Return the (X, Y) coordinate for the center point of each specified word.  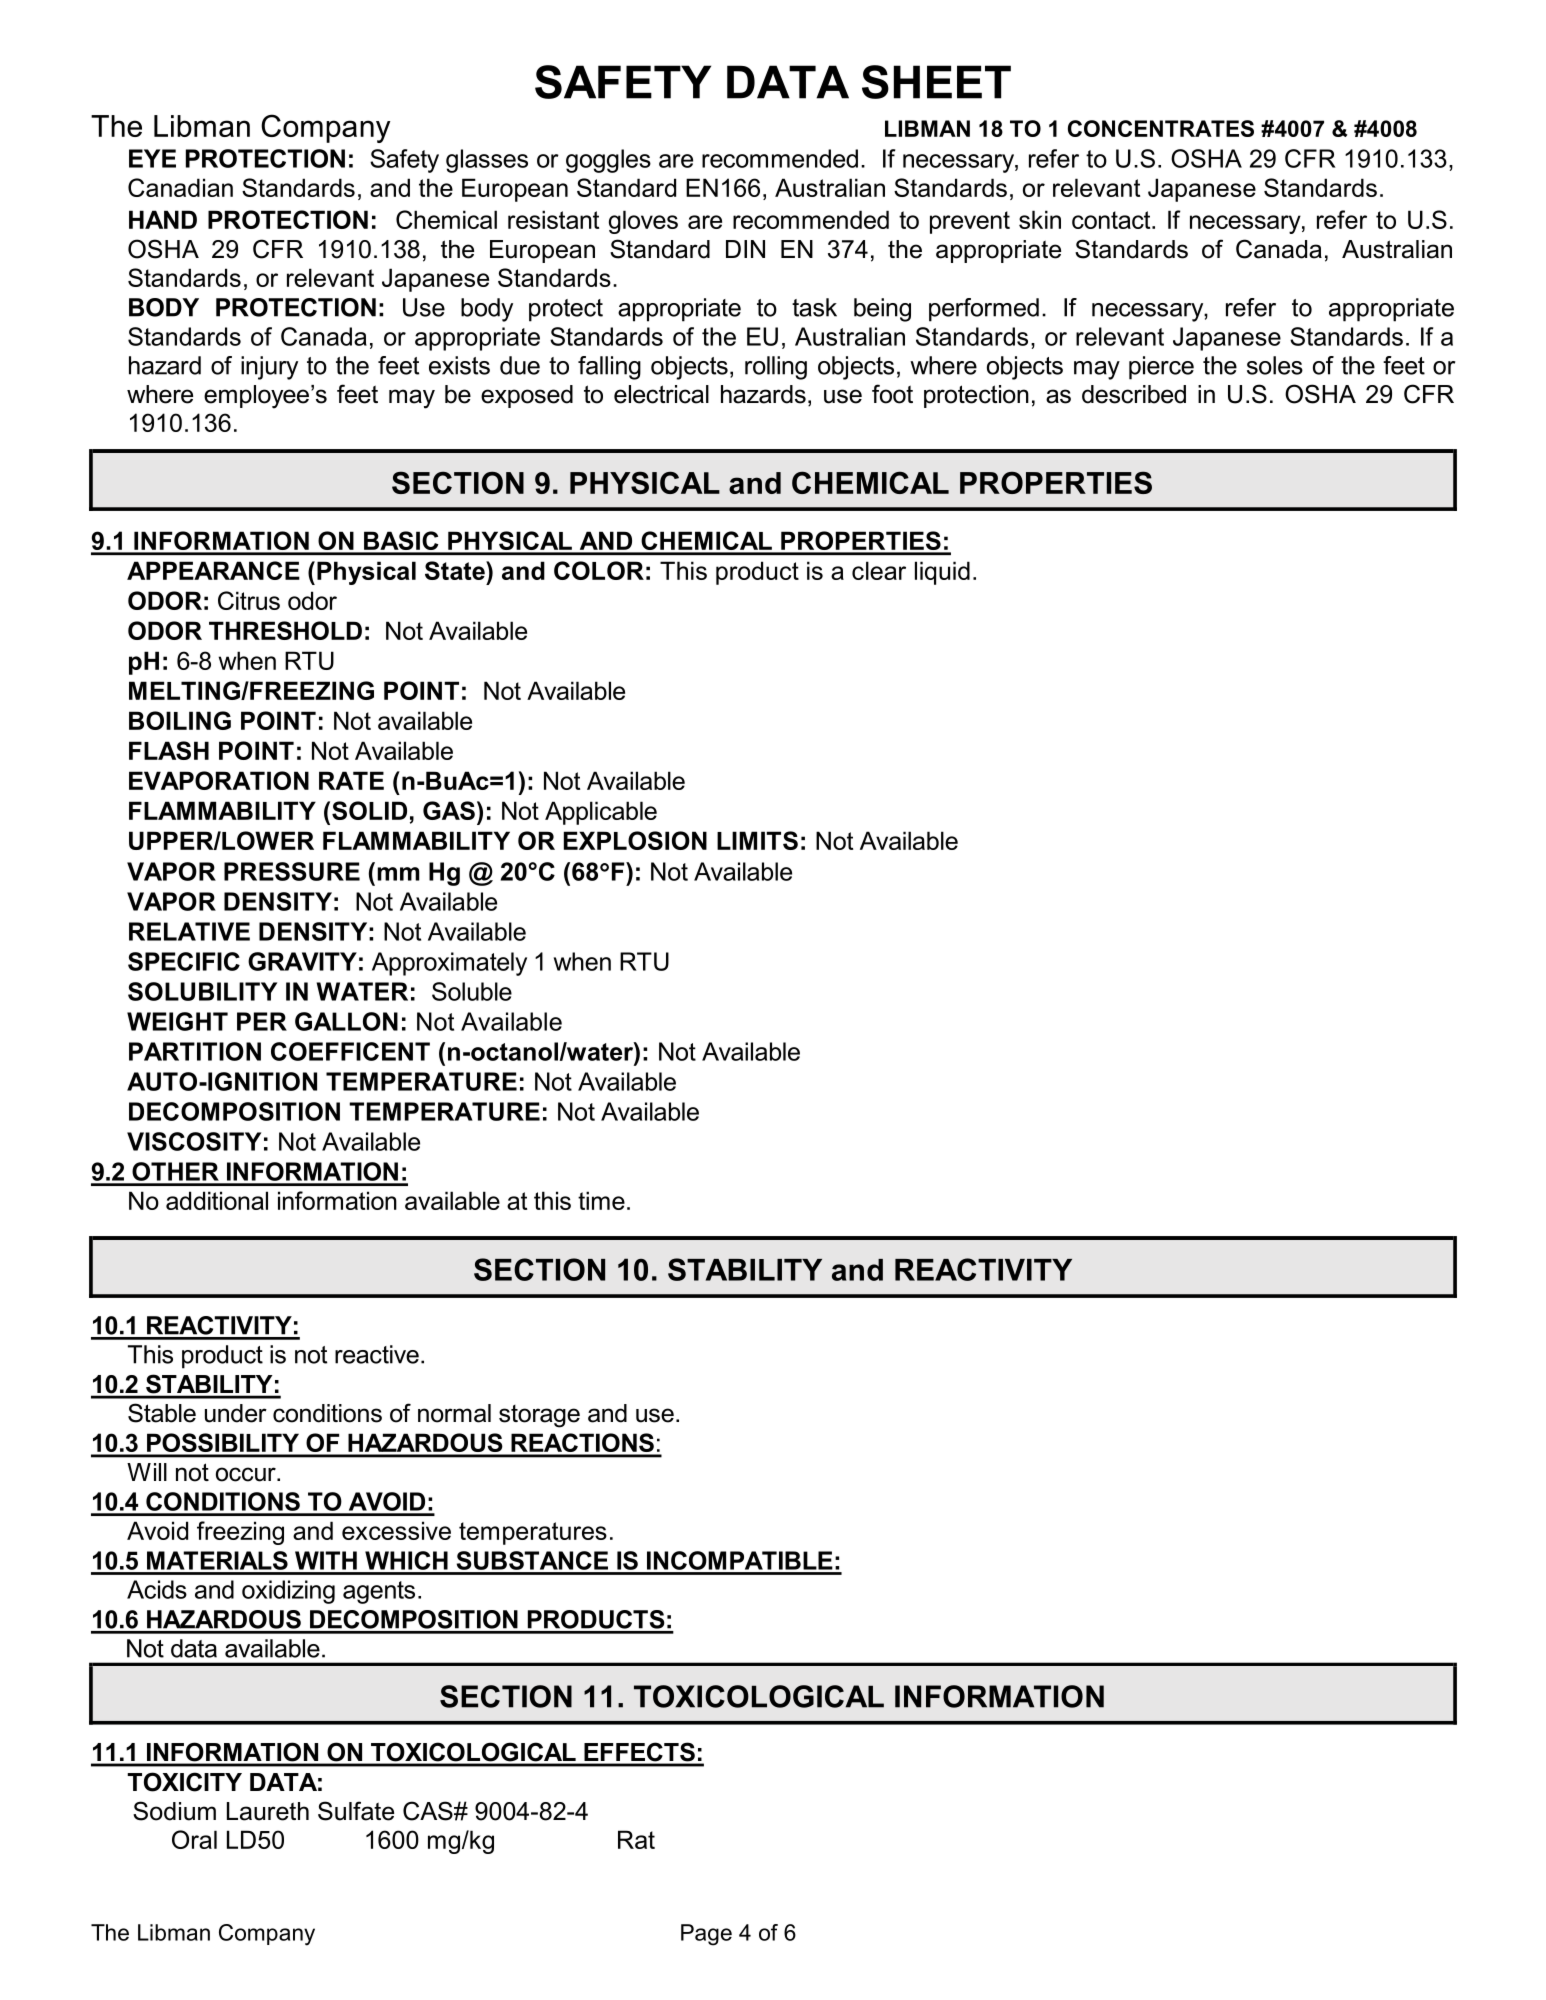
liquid (942, 573)
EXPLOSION (635, 840)
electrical (661, 394)
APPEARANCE (213, 570)
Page (706, 1935)
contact (1112, 220)
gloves (643, 222)
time (601, 1200)
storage (539, 1416)
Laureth (268, 1811)
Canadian (180, 187)
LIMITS (757, 840)
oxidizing (288, 1592)
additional (217, 1200)
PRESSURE (292, 871)
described (1134, 394)
